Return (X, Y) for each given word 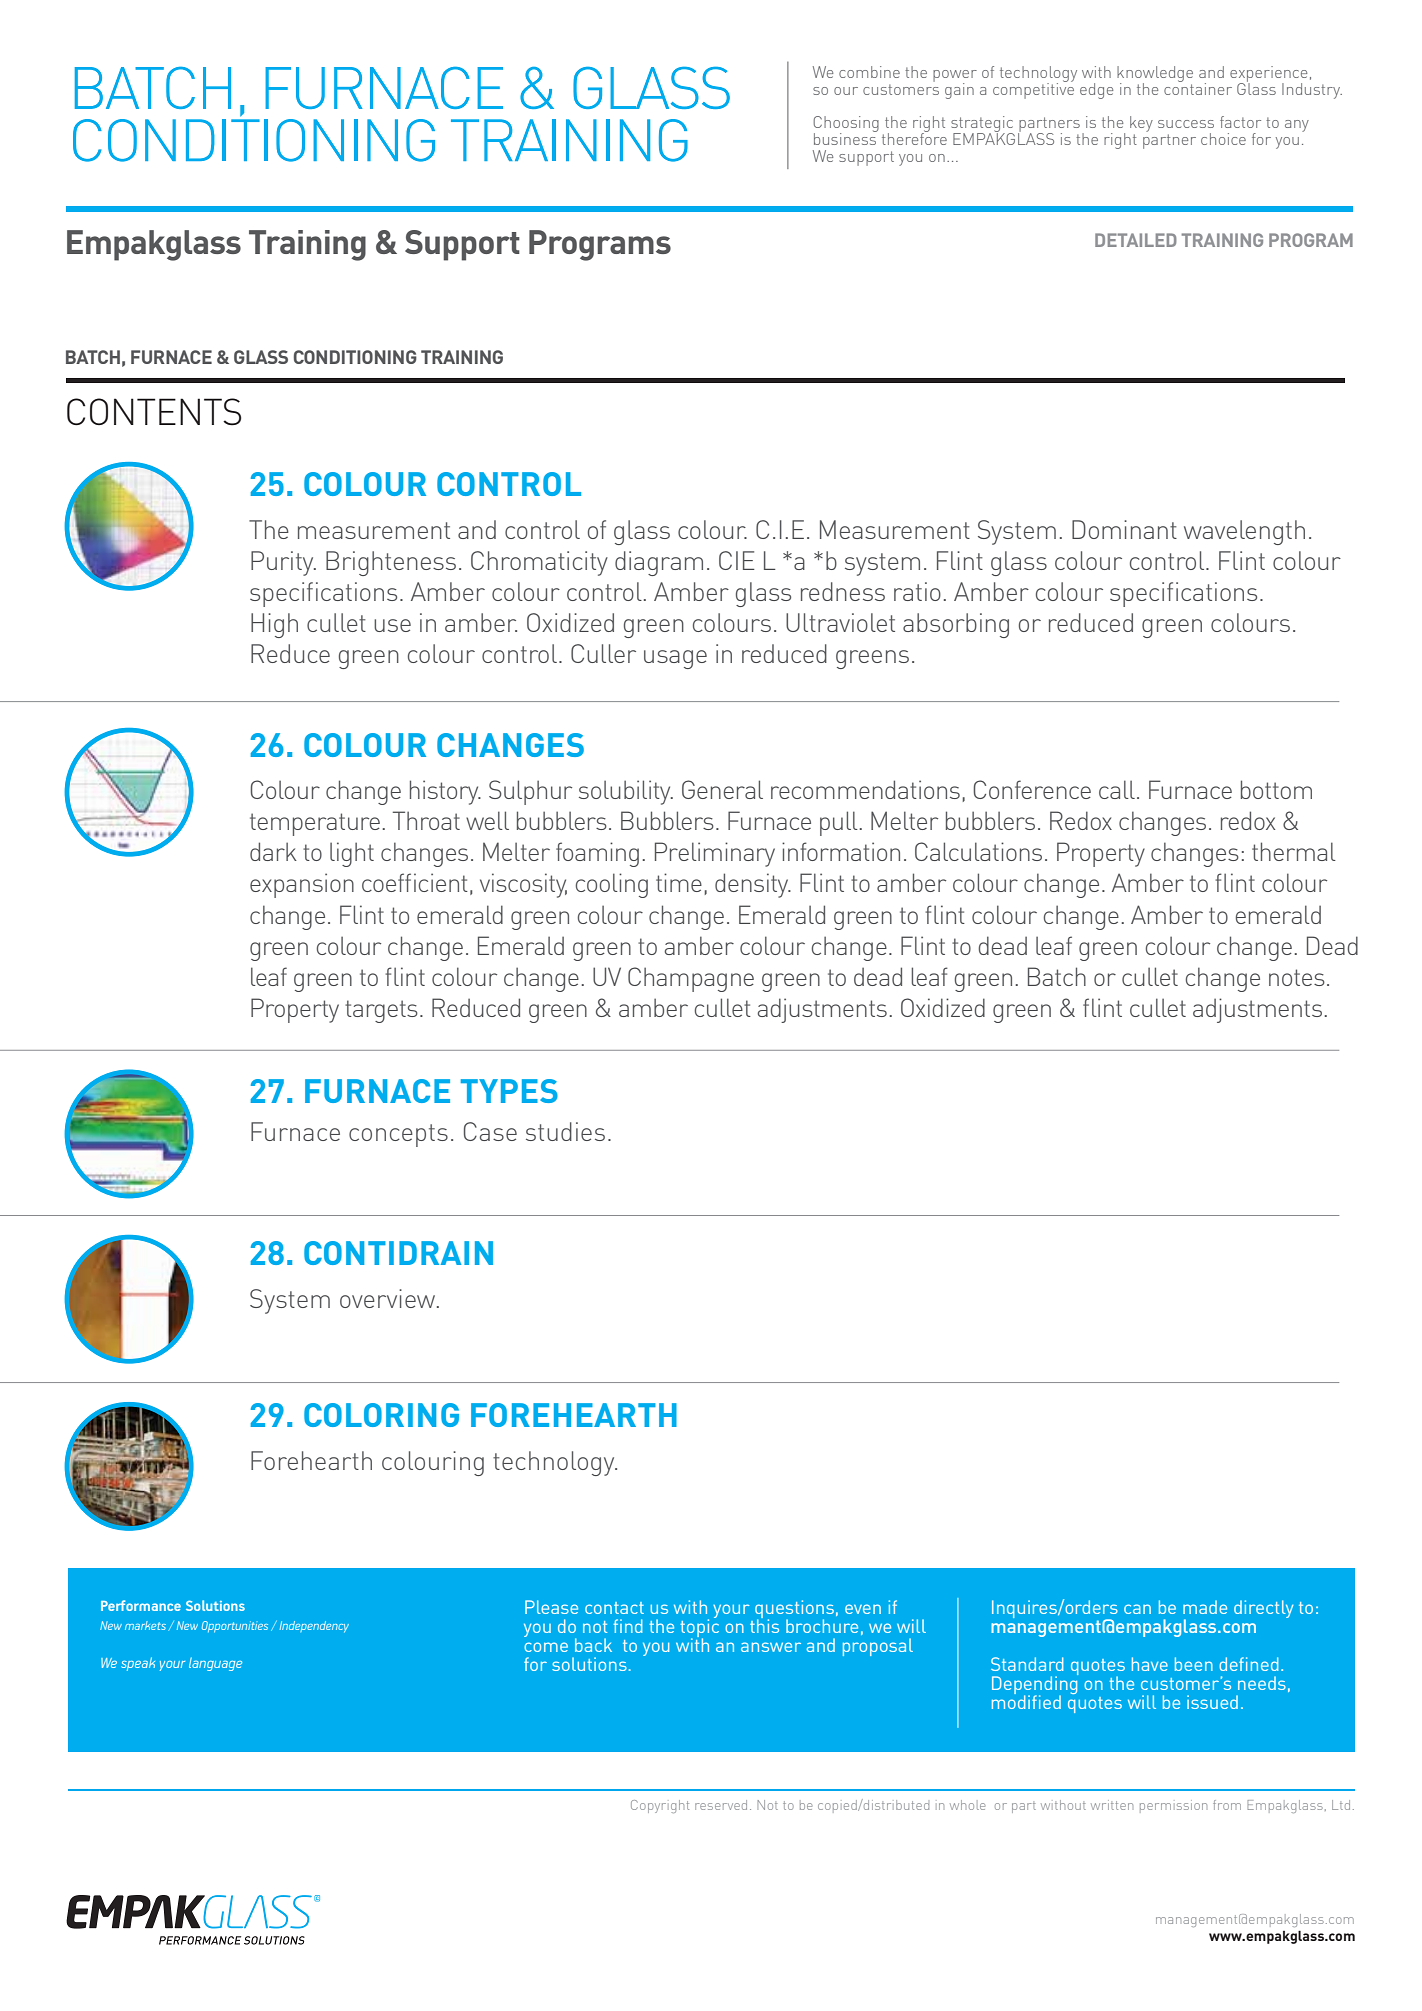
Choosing (846, 125)
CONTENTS (154, 412)
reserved (721, 1805)
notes (1297, 977)
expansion (302, 885)
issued (1212, 1702)
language (215, 1664)
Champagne (691, 979)
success (1186, 124)
